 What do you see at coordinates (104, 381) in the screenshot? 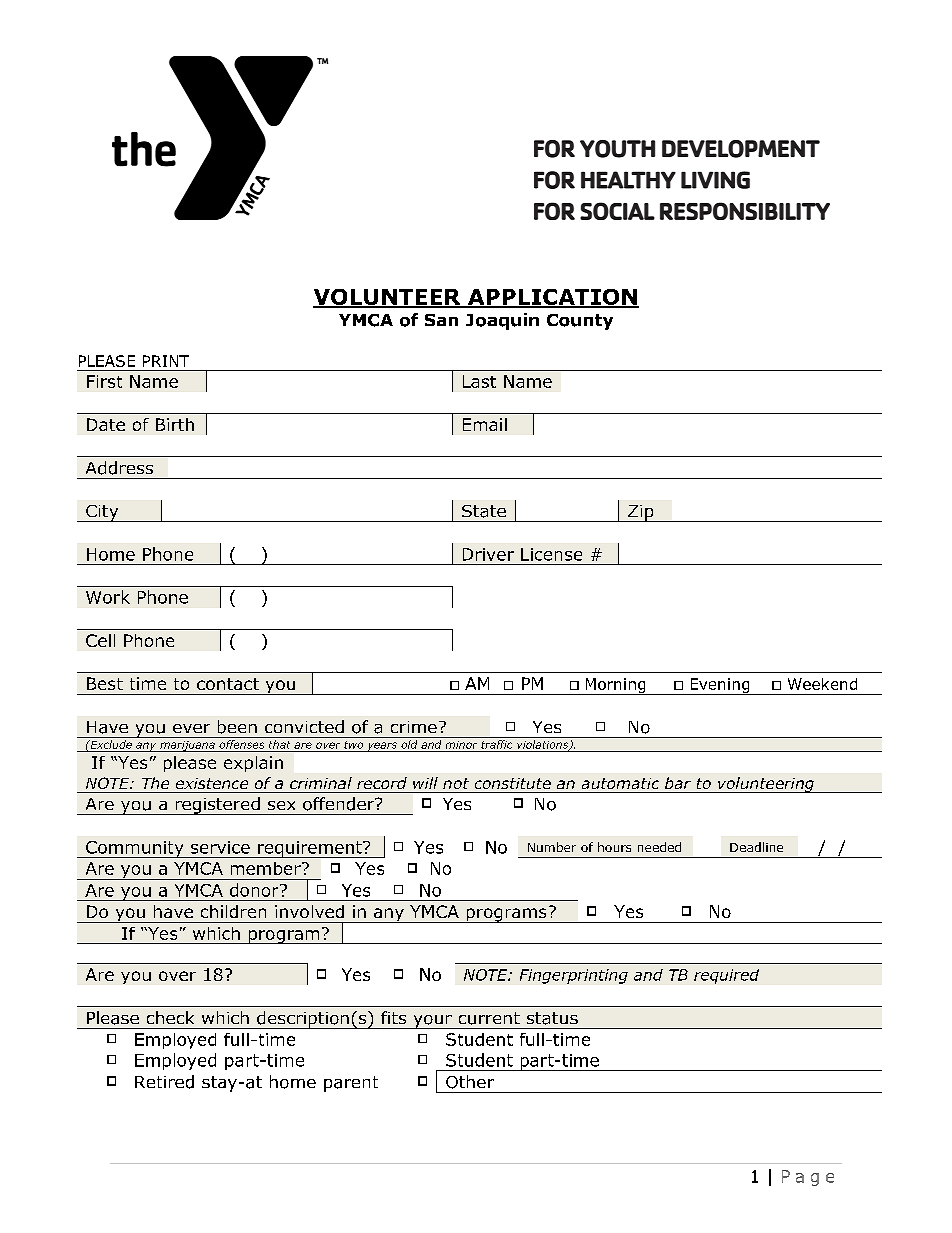
I see `First` at bounding box center [104, 381].
